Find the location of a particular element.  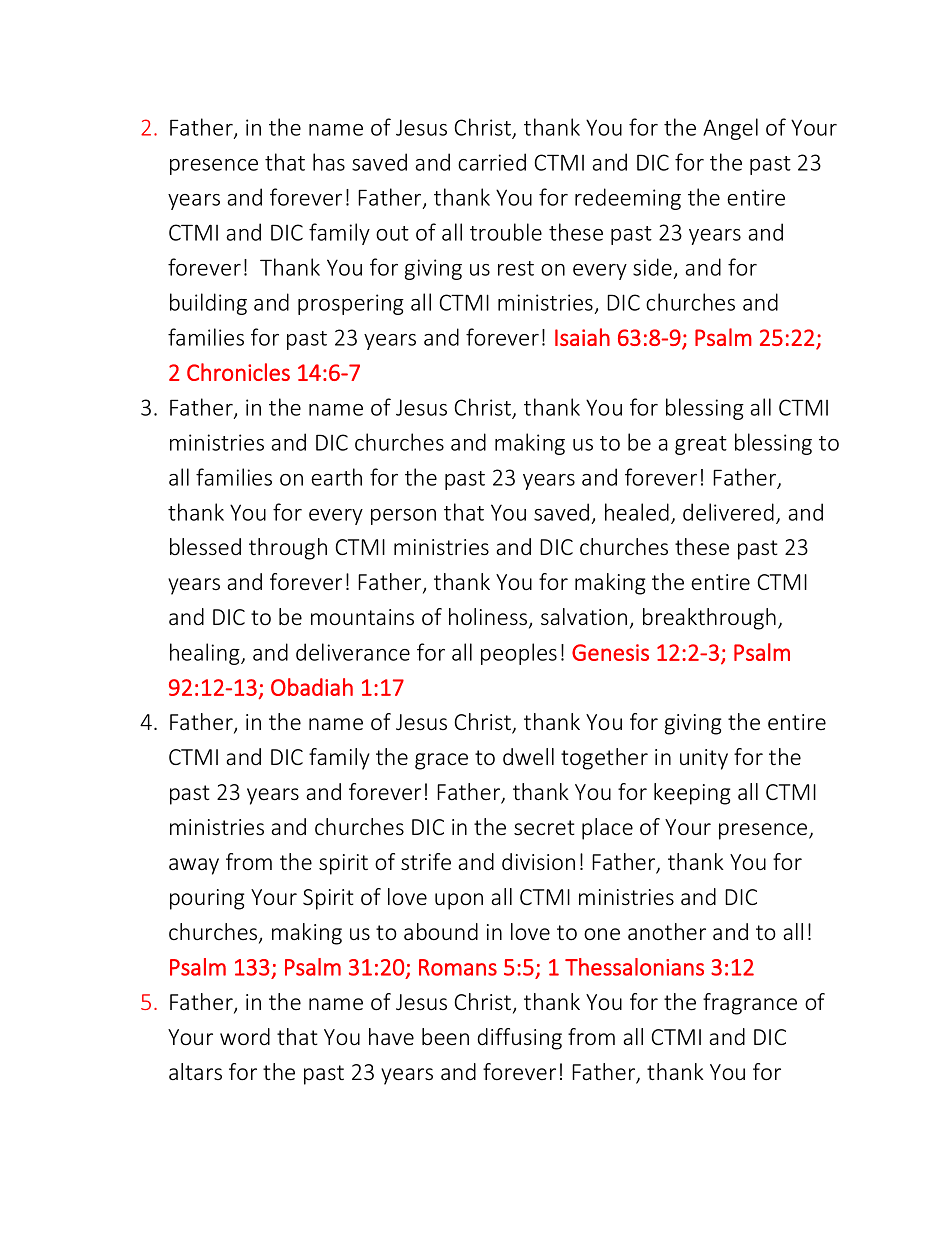

word is located at coordinates (245, 1036).
